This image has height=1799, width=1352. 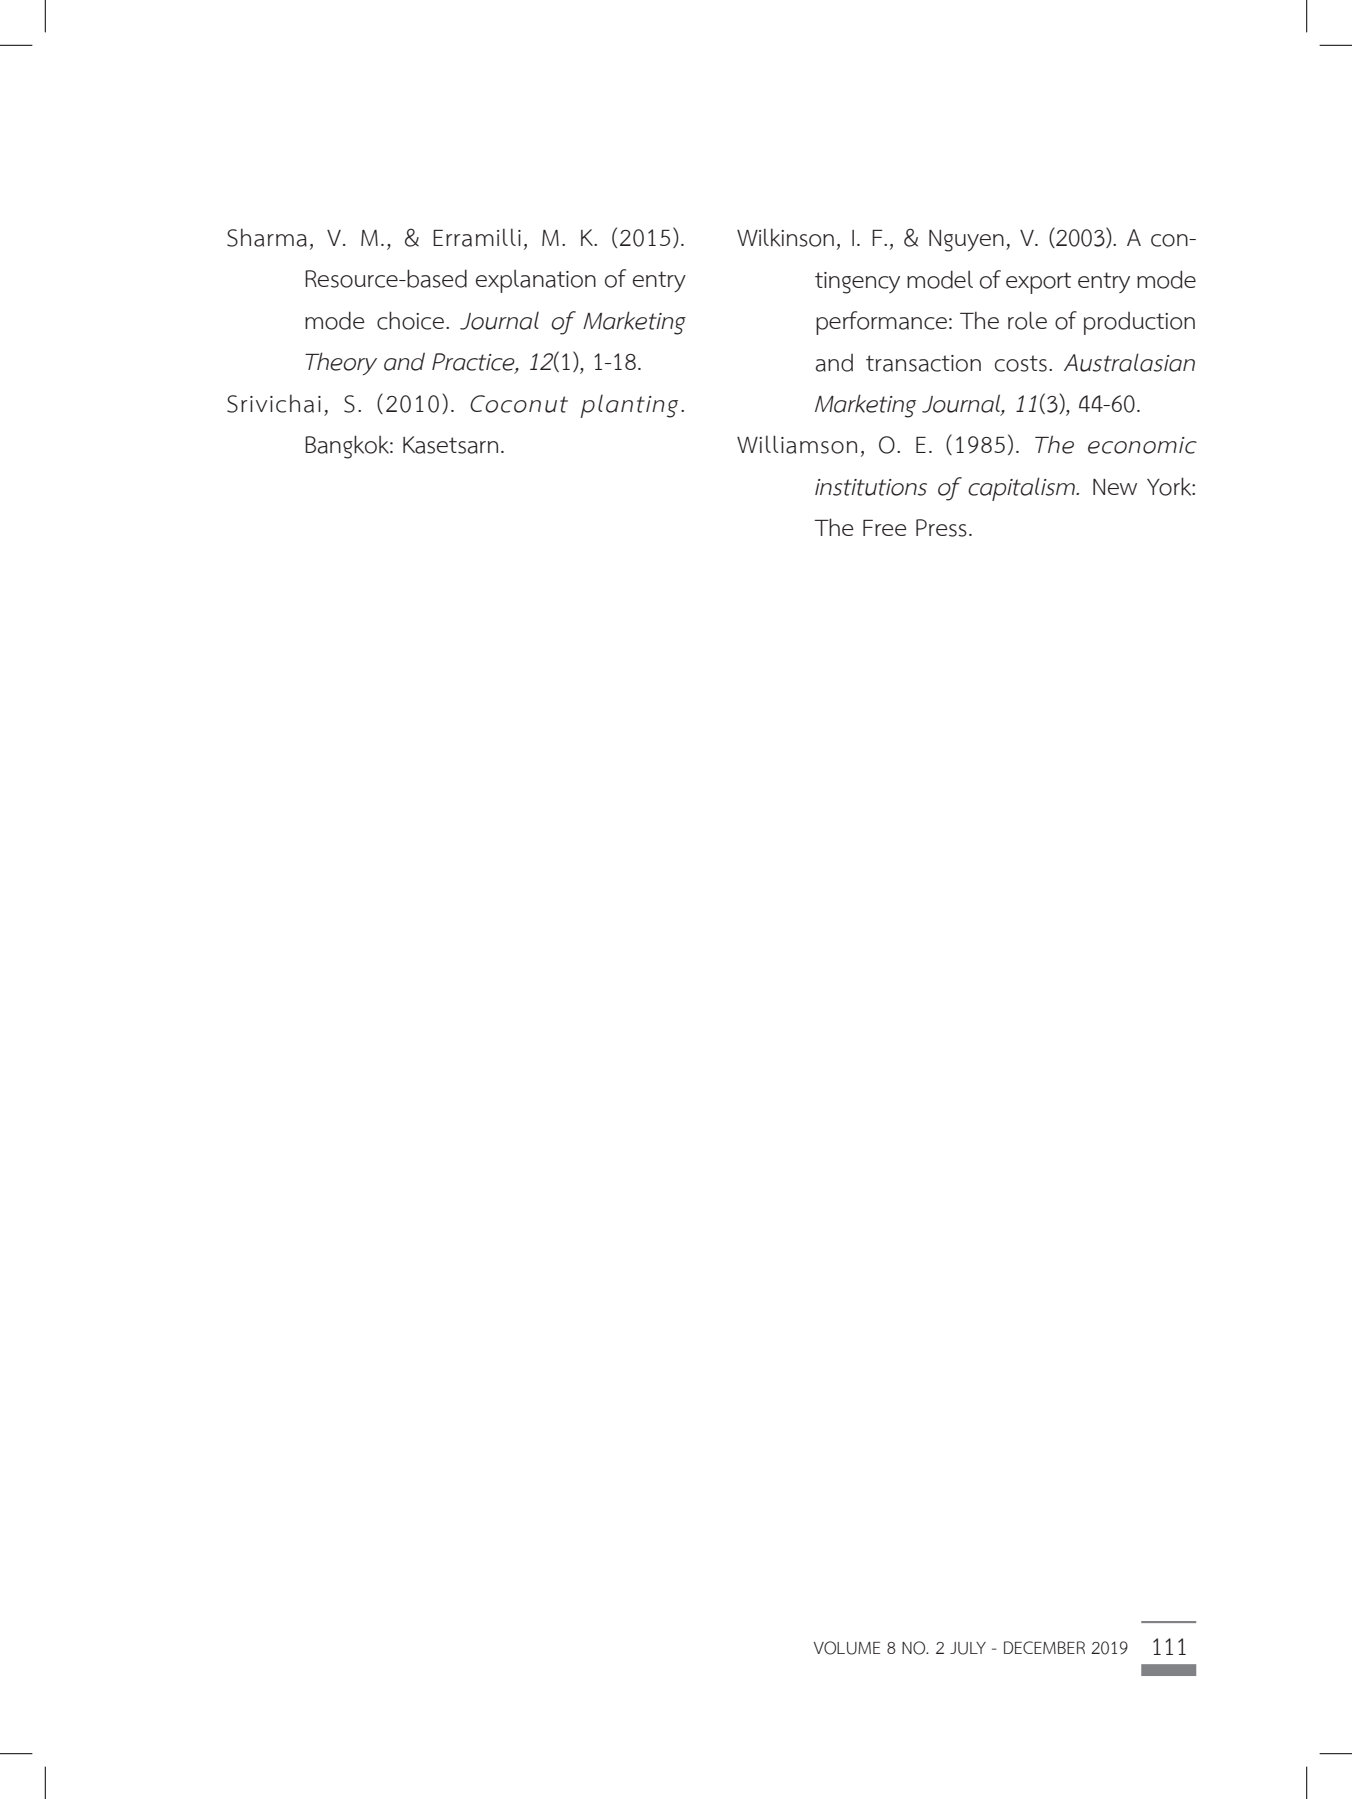 I want to click on VOLUME, so click(x=846, y=1648).
